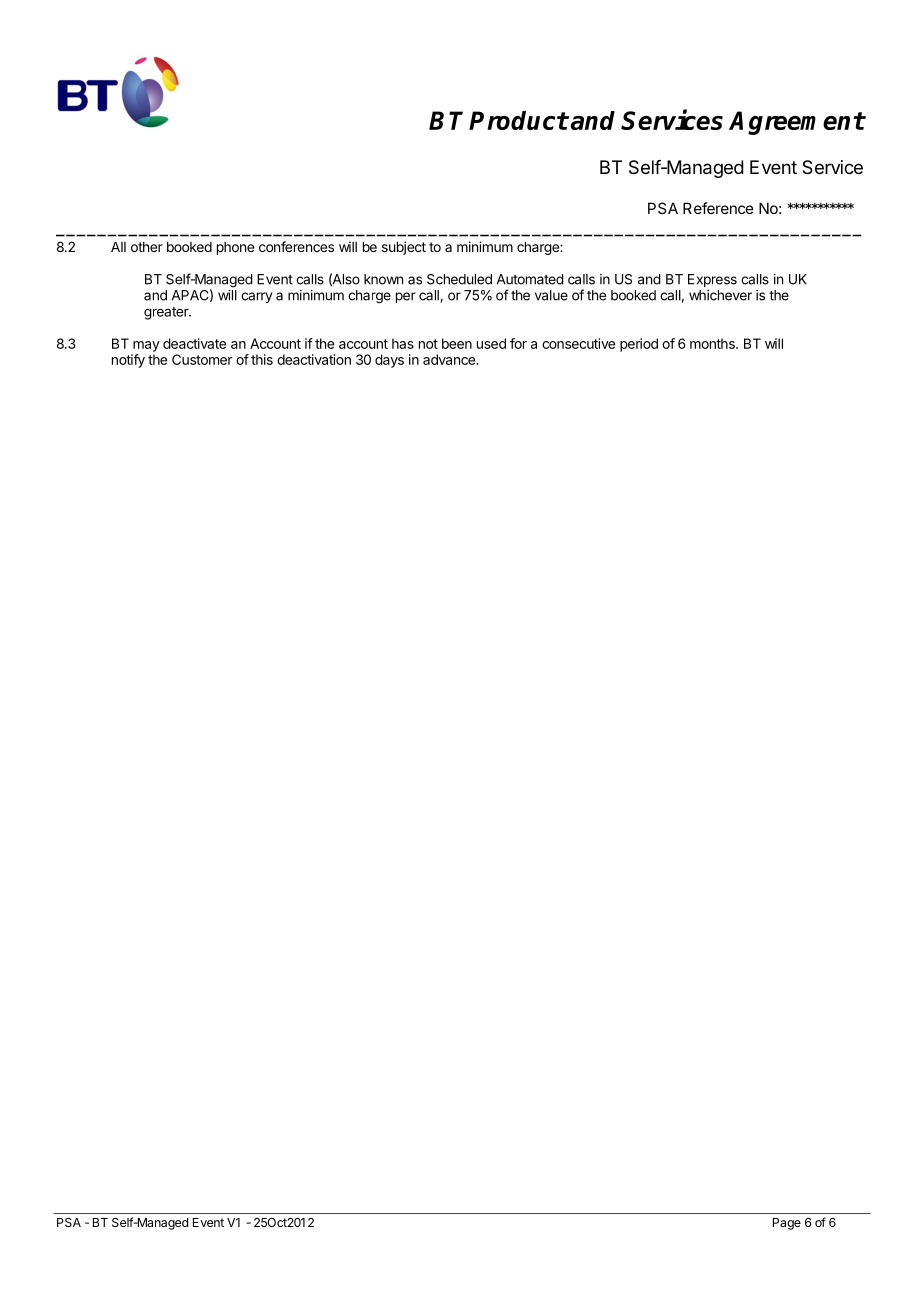 The height and width of the screenshot is (1308, 924). I want to click on Customer, so click(202, 359).
